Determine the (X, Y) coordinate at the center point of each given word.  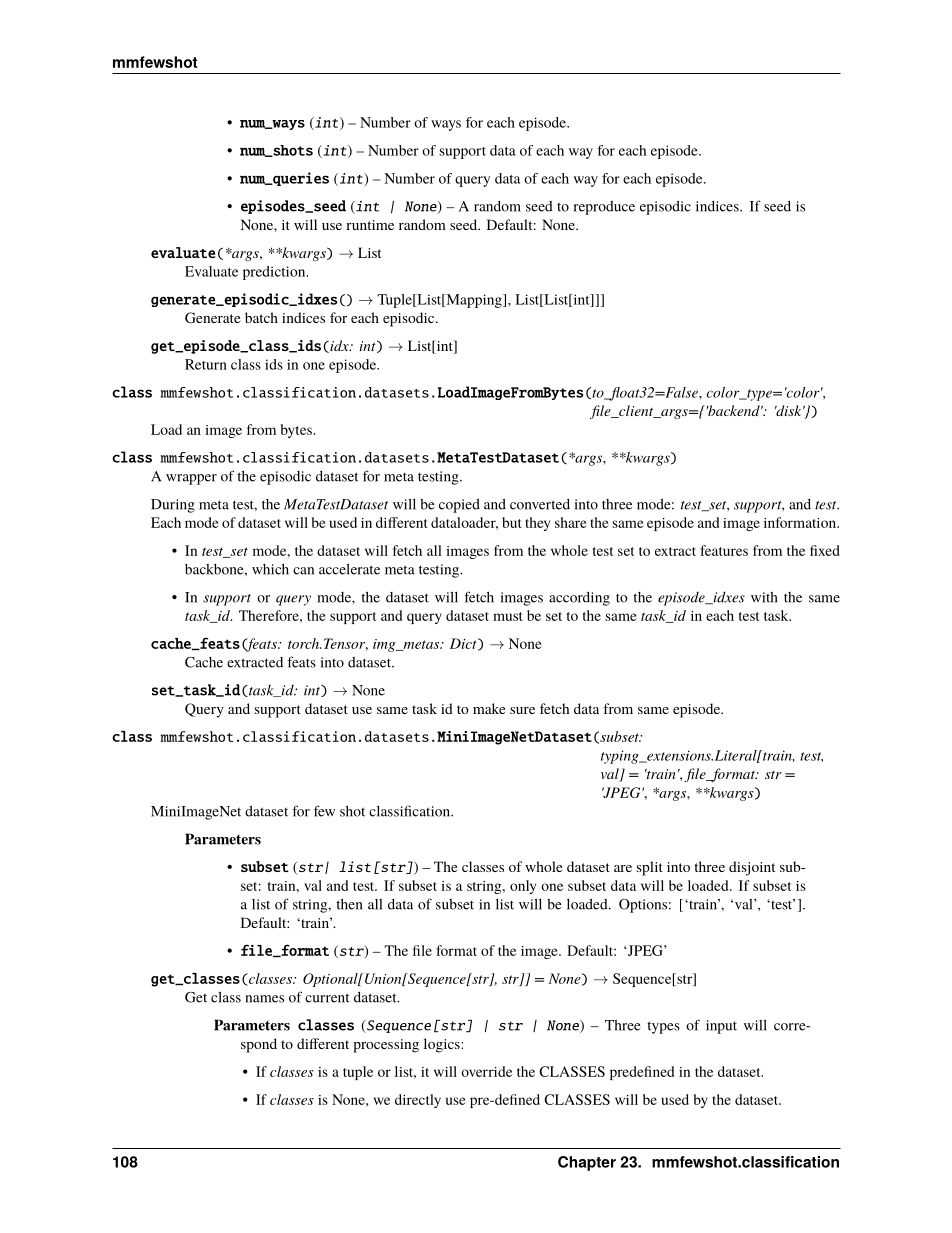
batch (261, 317)
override (486, 1071)
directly (418, 1101)
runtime (370, 225)
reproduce (604, 208)
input (721, 1027)
